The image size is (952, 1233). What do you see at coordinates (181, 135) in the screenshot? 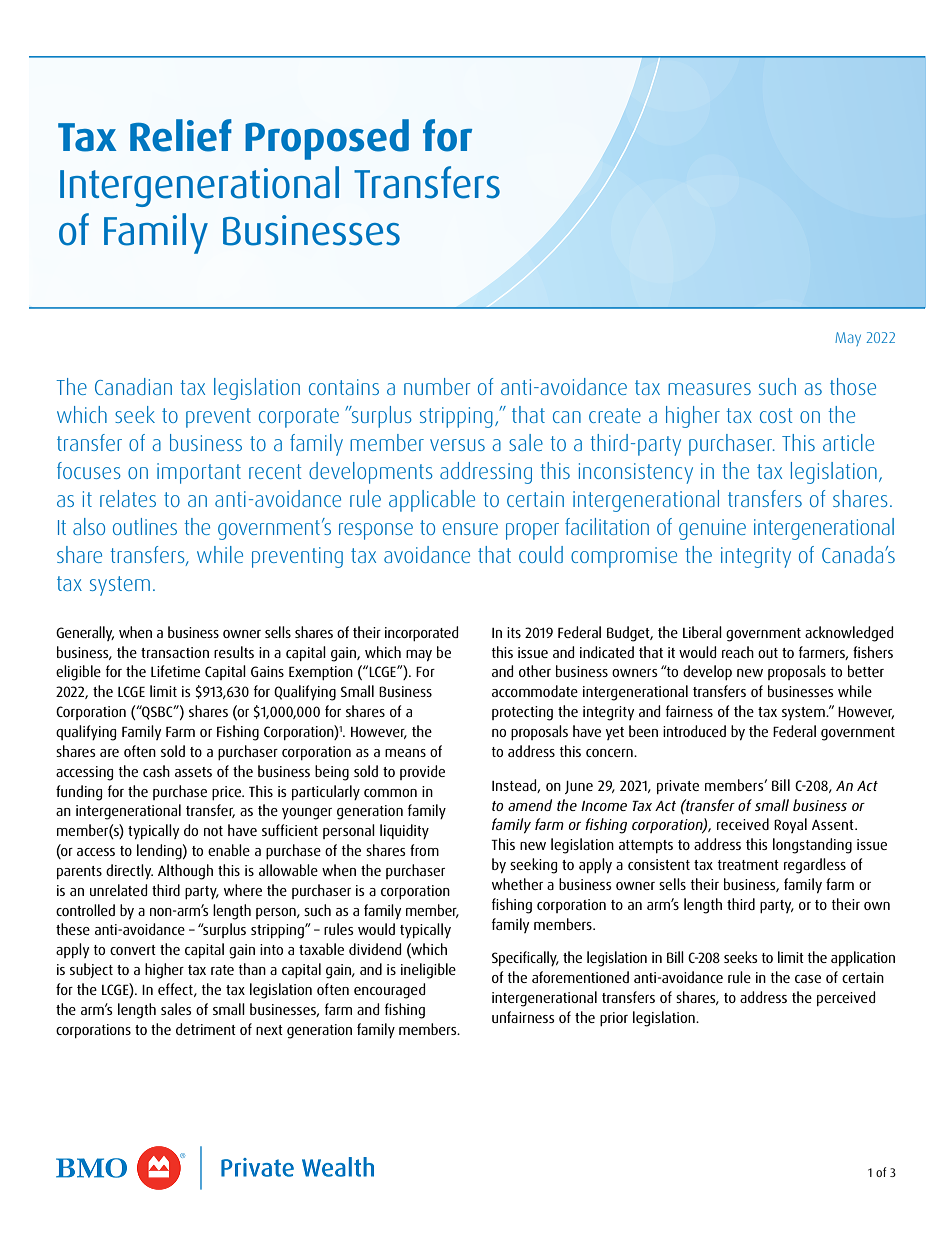
I see `Relief` at bounding box center [181, 135].
